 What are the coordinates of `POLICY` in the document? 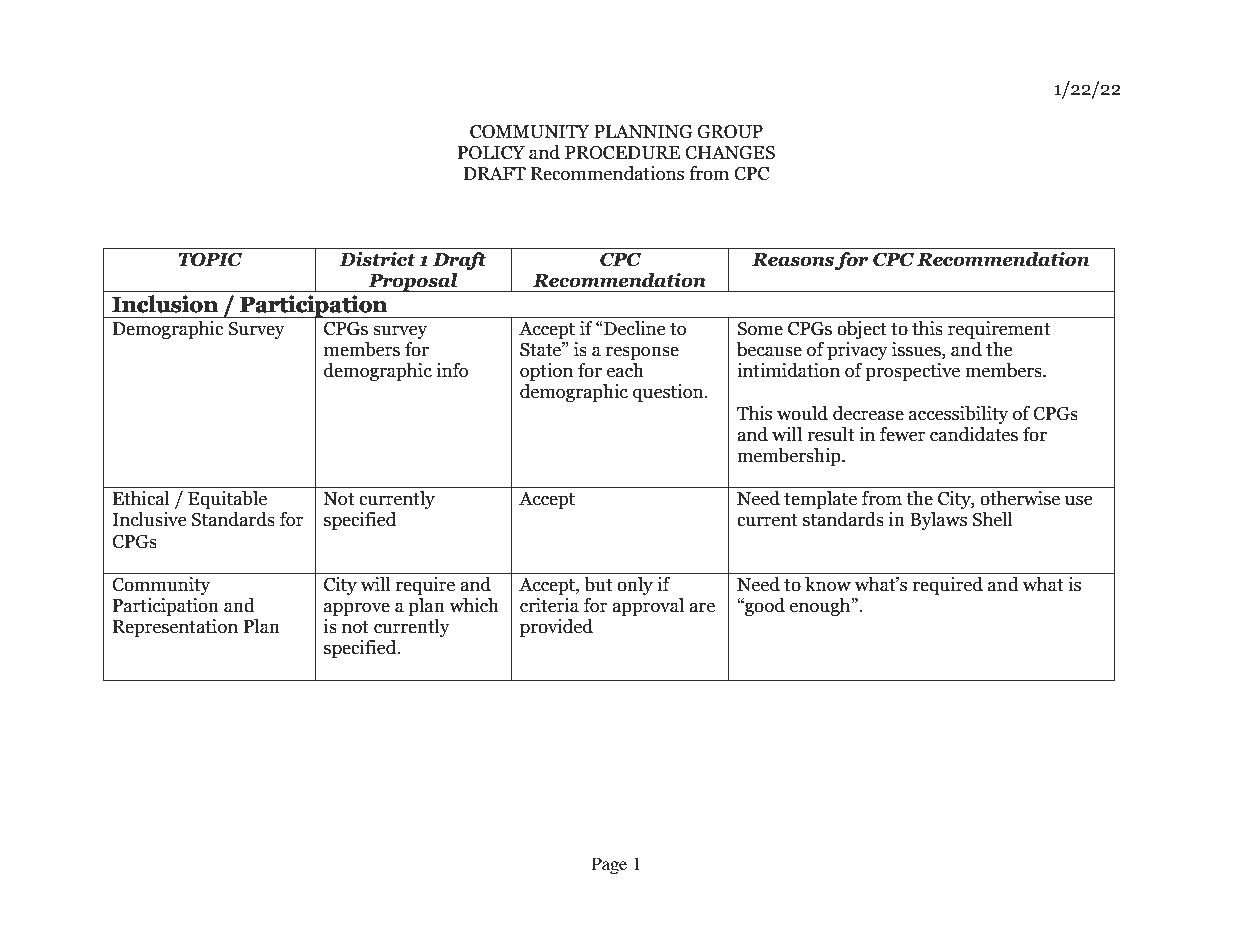 It's located at (491, 153).
